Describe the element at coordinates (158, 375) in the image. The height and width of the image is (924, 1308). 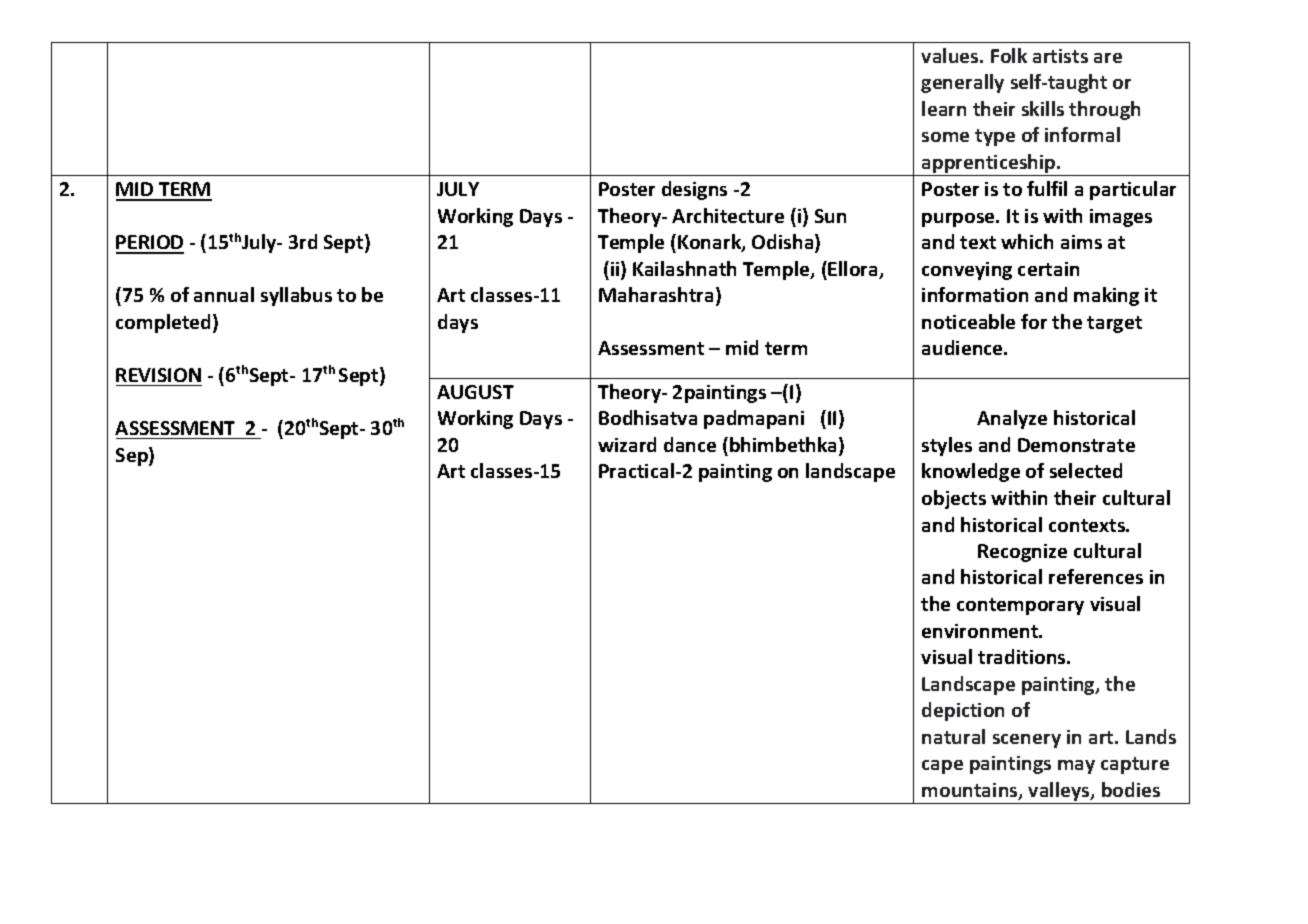
I see `REVISION` at that location.
